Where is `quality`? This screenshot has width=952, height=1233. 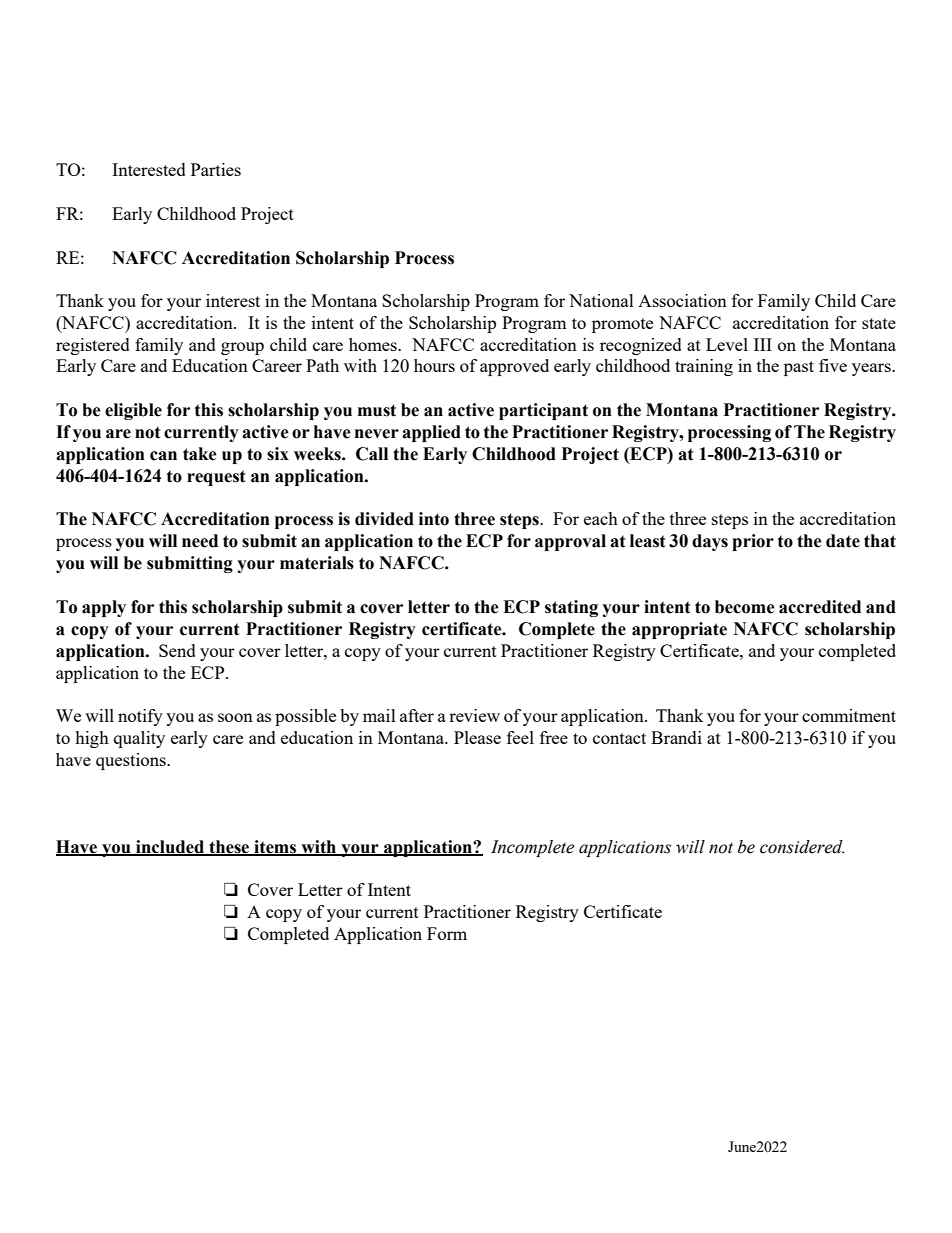 quality is located at coordinates (139, 739).
